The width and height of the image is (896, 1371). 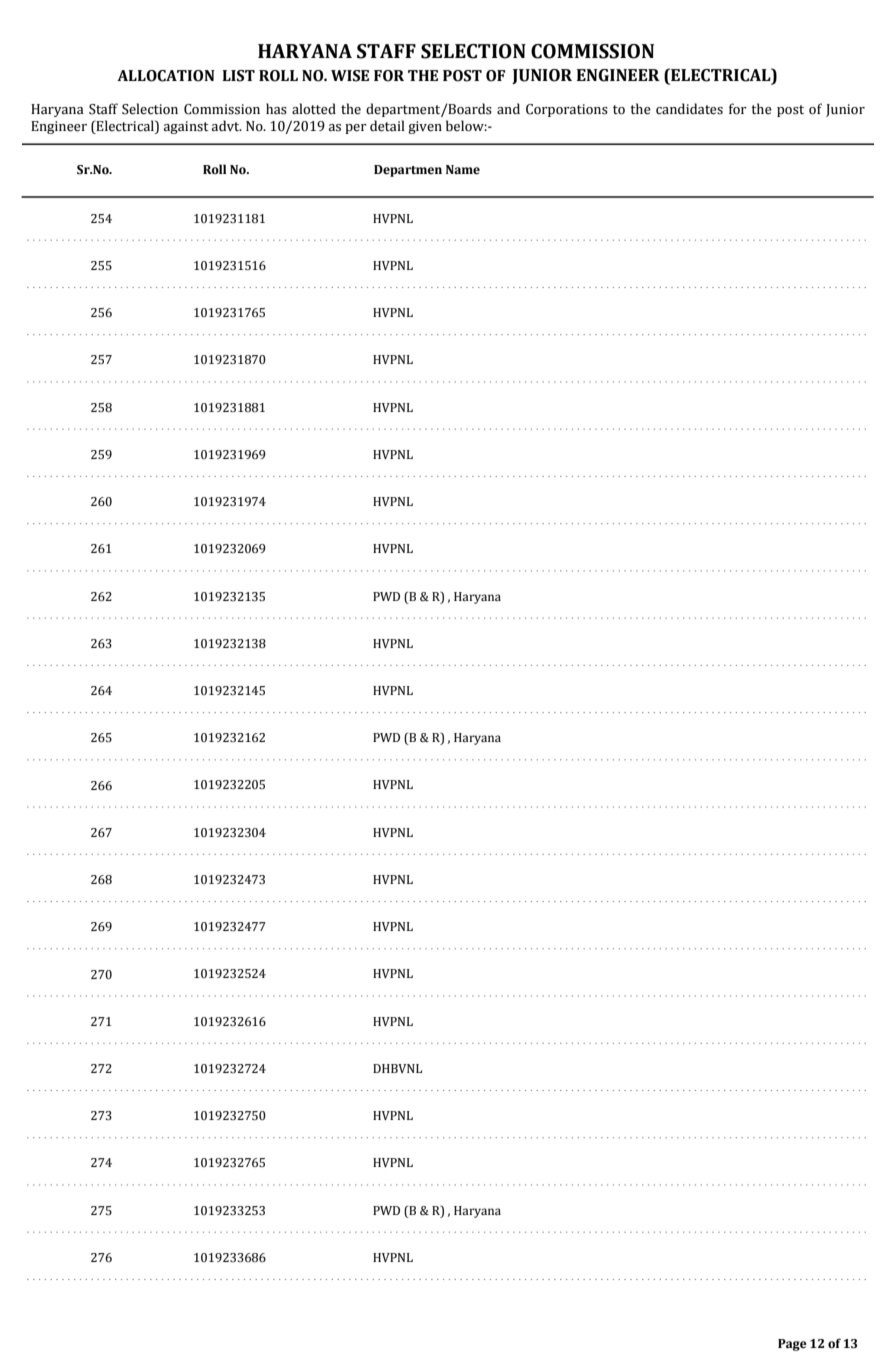 What do you see at coordinates (567, 110) in the image?
I see `Corporations` at bounding box center [567, 110].
